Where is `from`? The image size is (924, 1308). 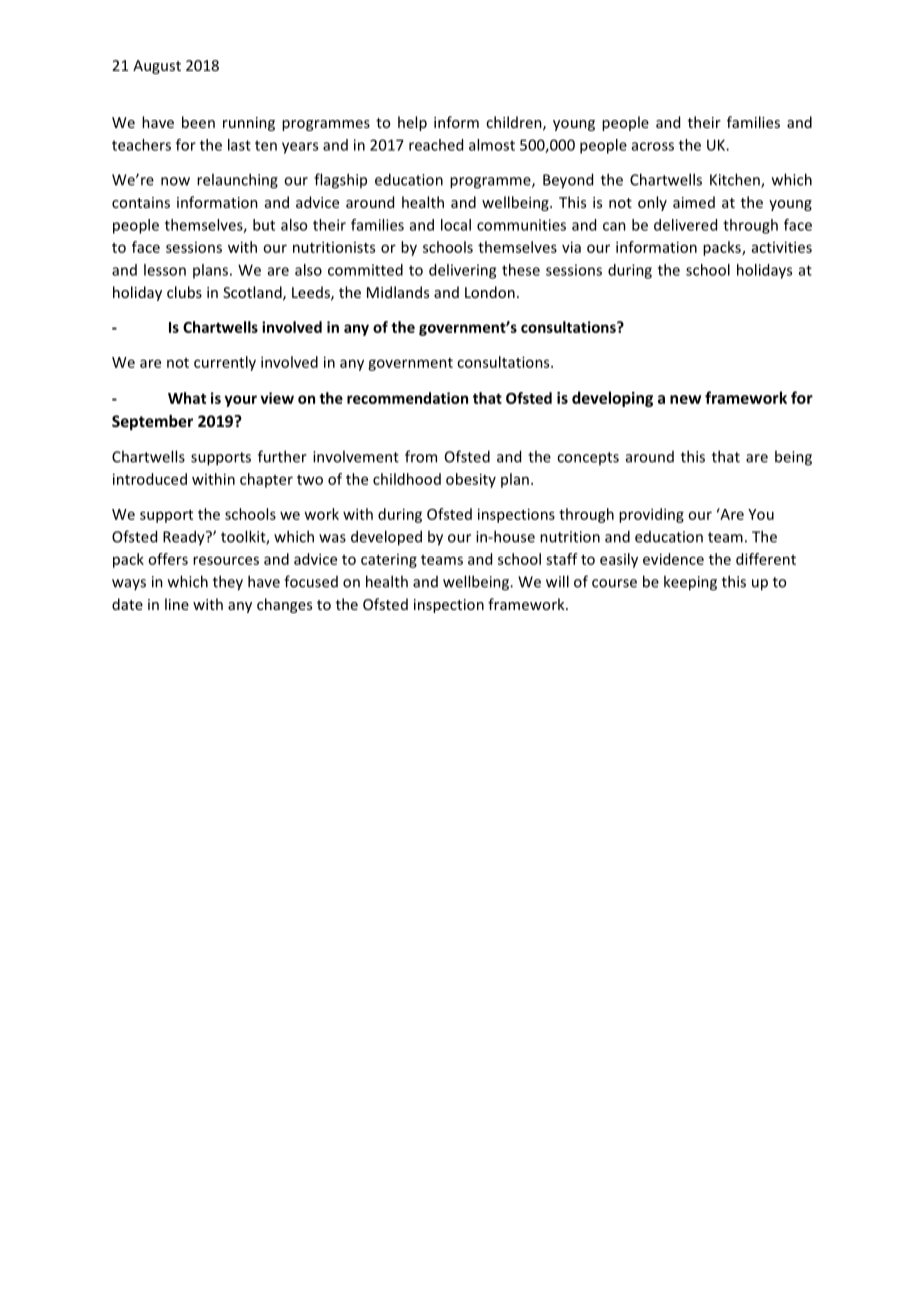
from is located at coordinates (421, 456).
